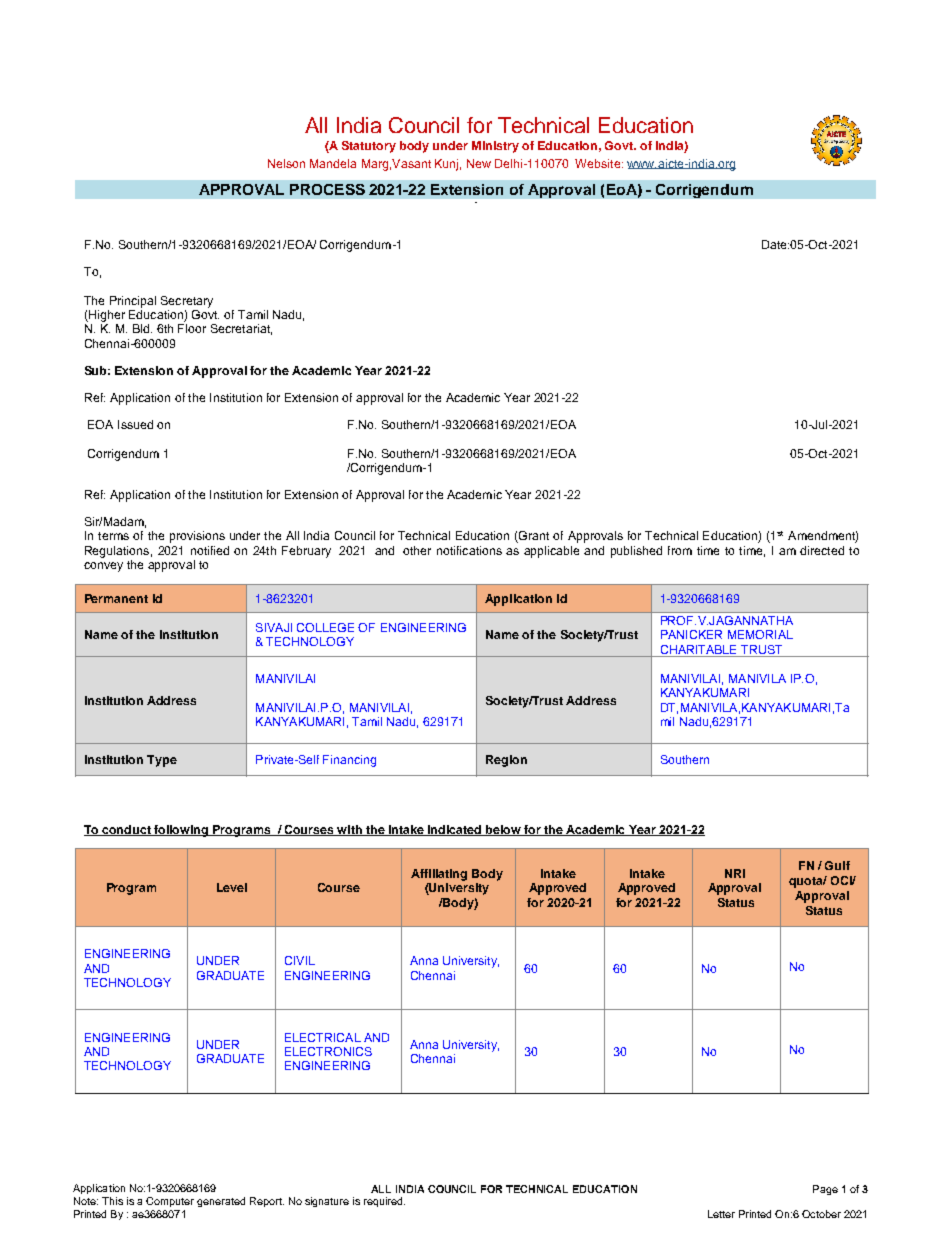 This image has height=1233, width=952. I want to click on Page, so click(825, 1190).
